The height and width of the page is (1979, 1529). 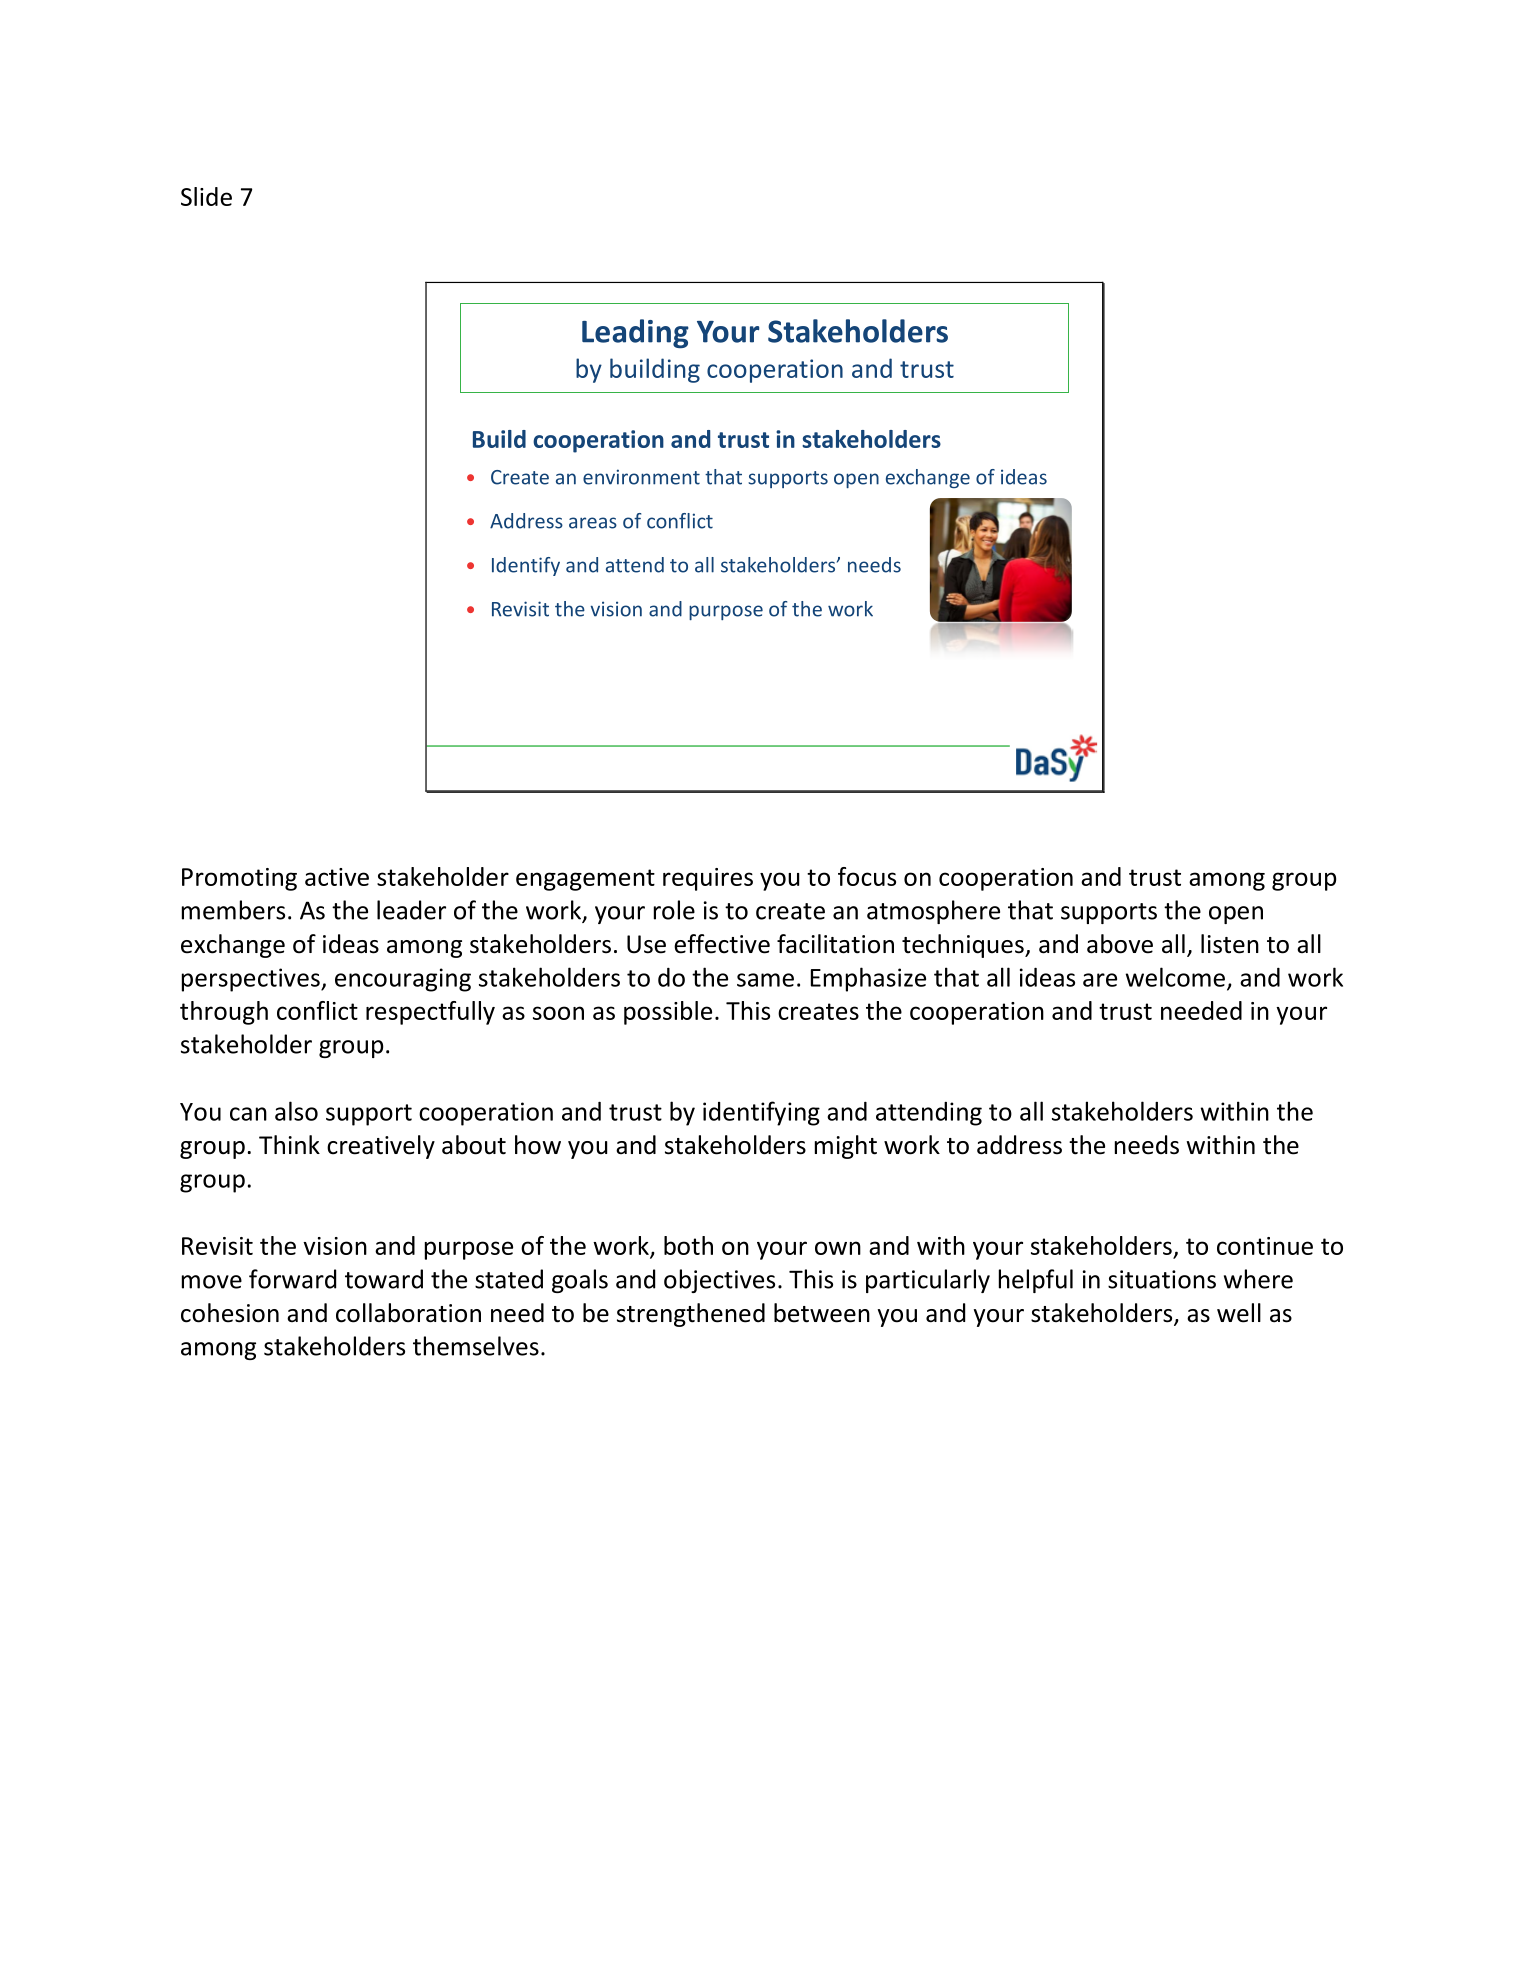 I want to click on Leading, so click(x=635, y=334).
